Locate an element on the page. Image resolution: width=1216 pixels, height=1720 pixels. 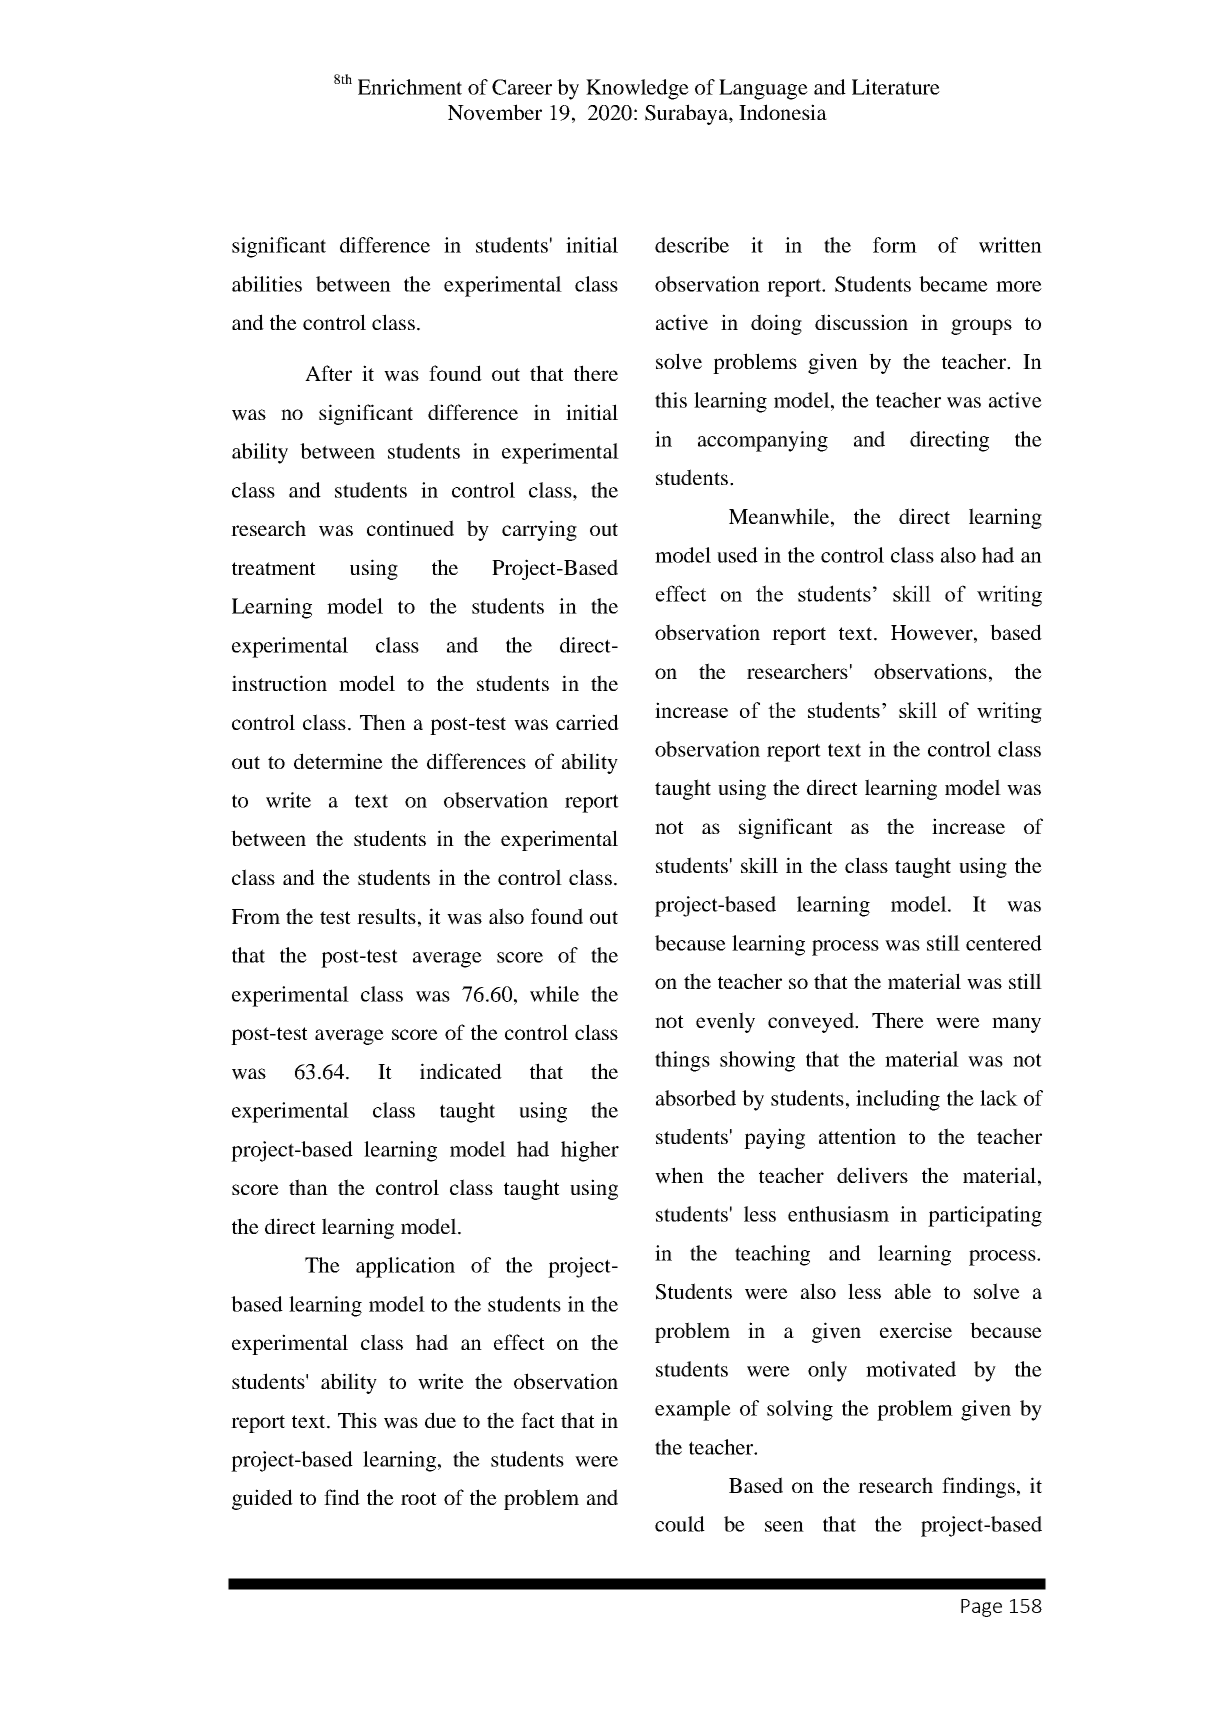
than is located at coordinates (308, 1187).
